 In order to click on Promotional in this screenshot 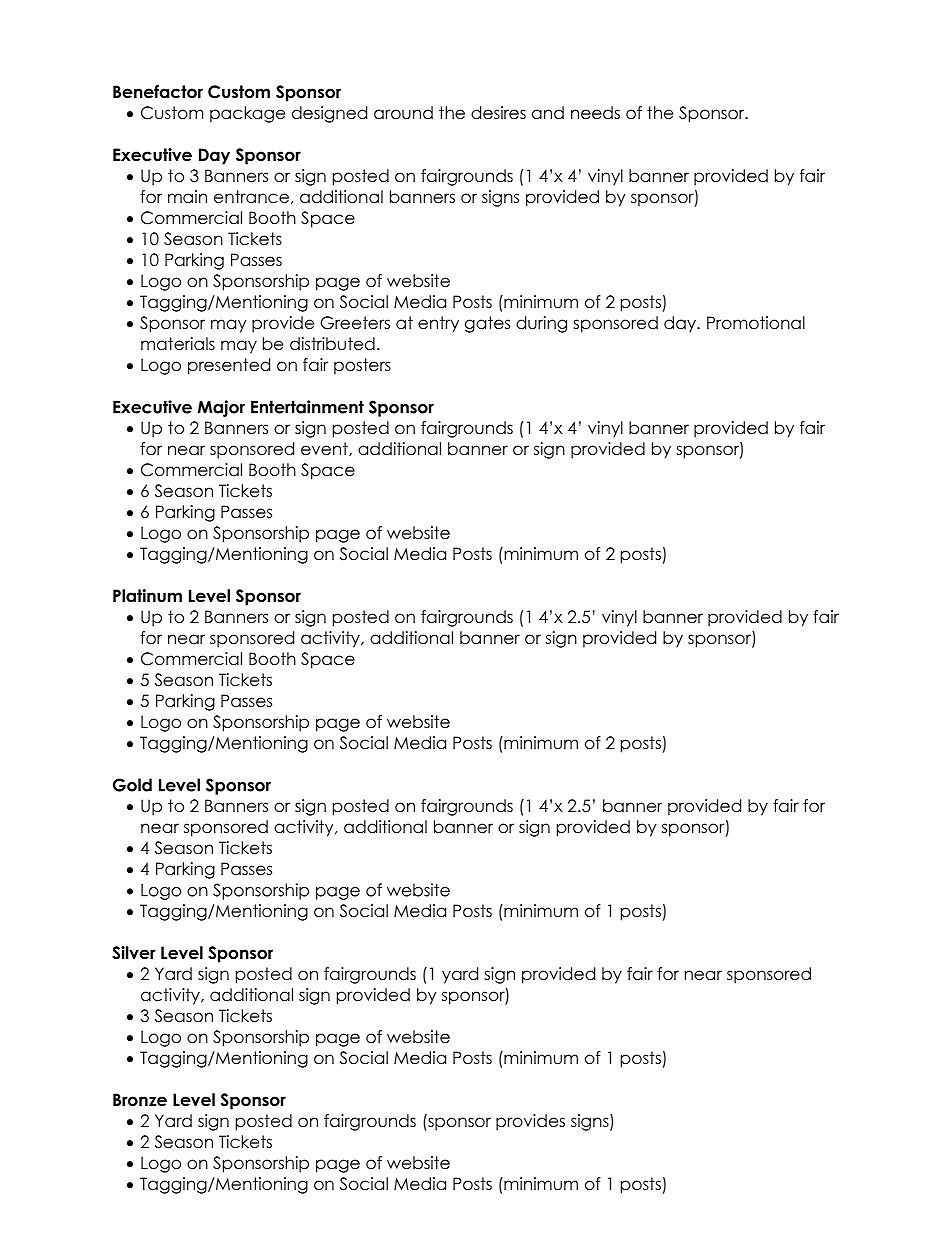, I will do `click(756, 323)`.
